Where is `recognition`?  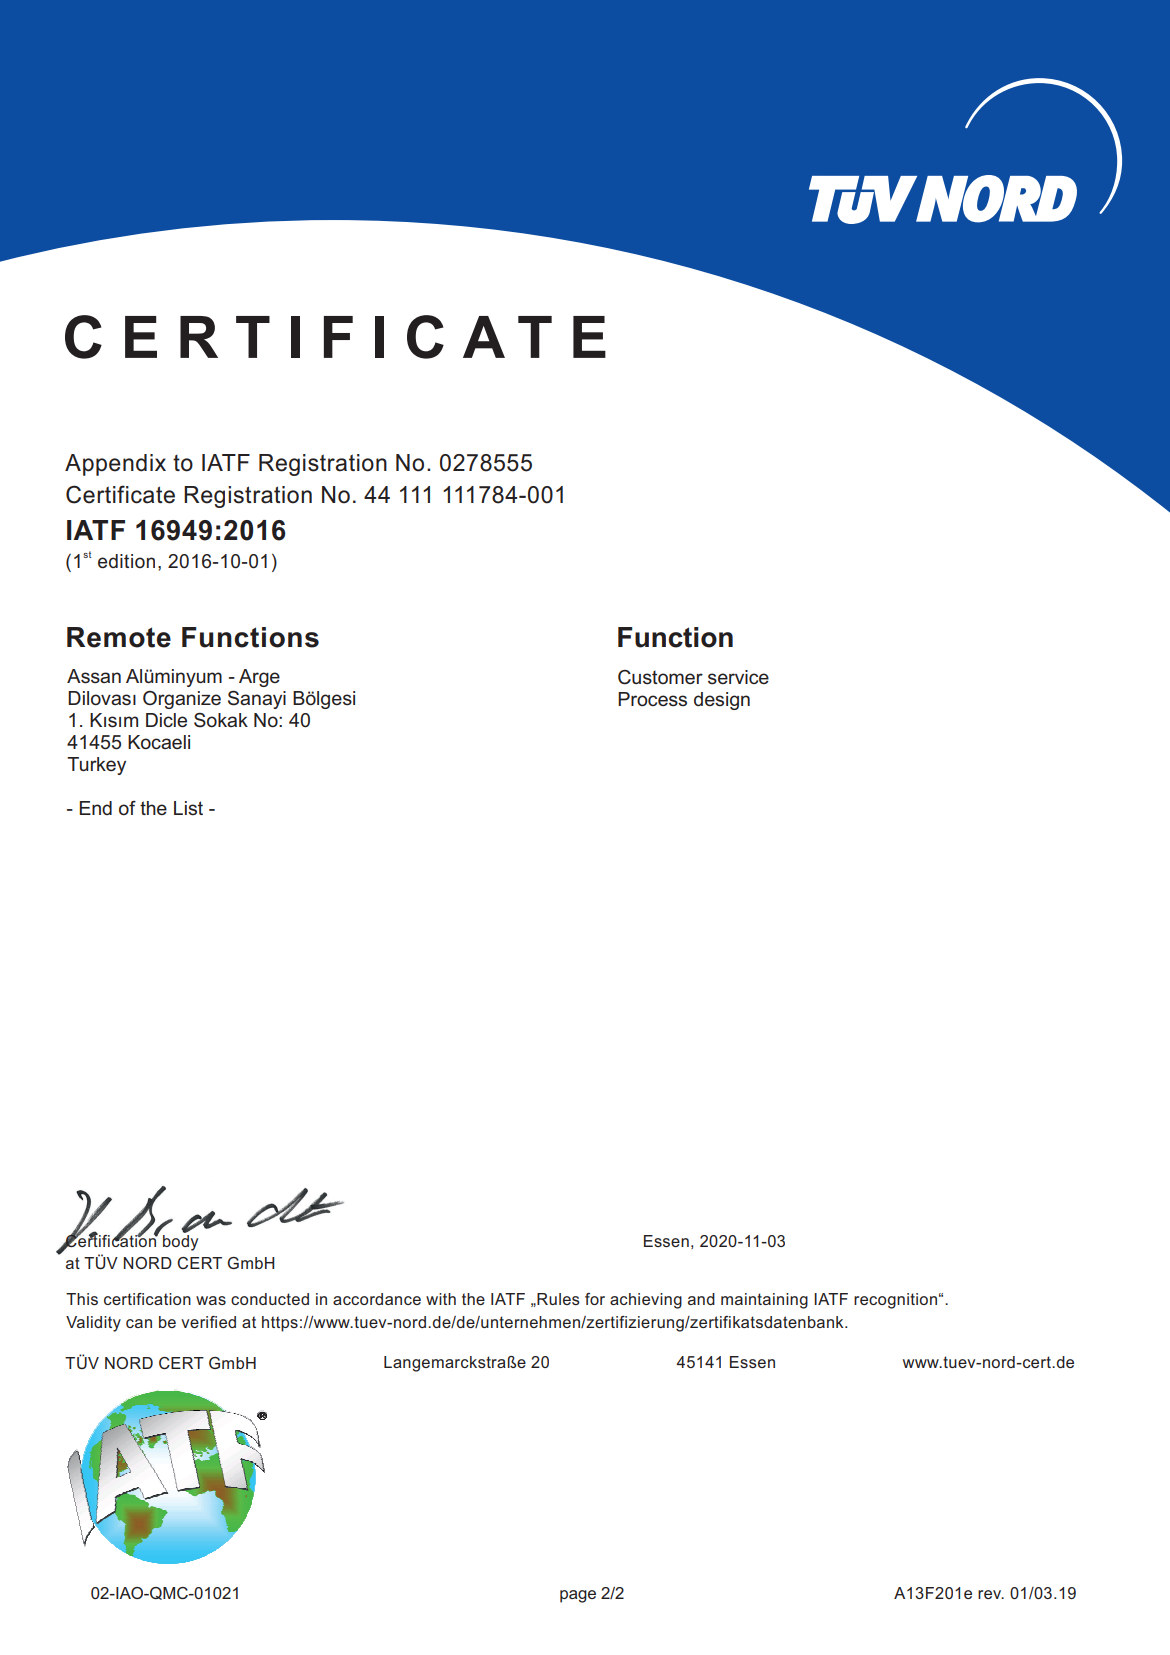
recognition is located at coordinates (895, 1301).
